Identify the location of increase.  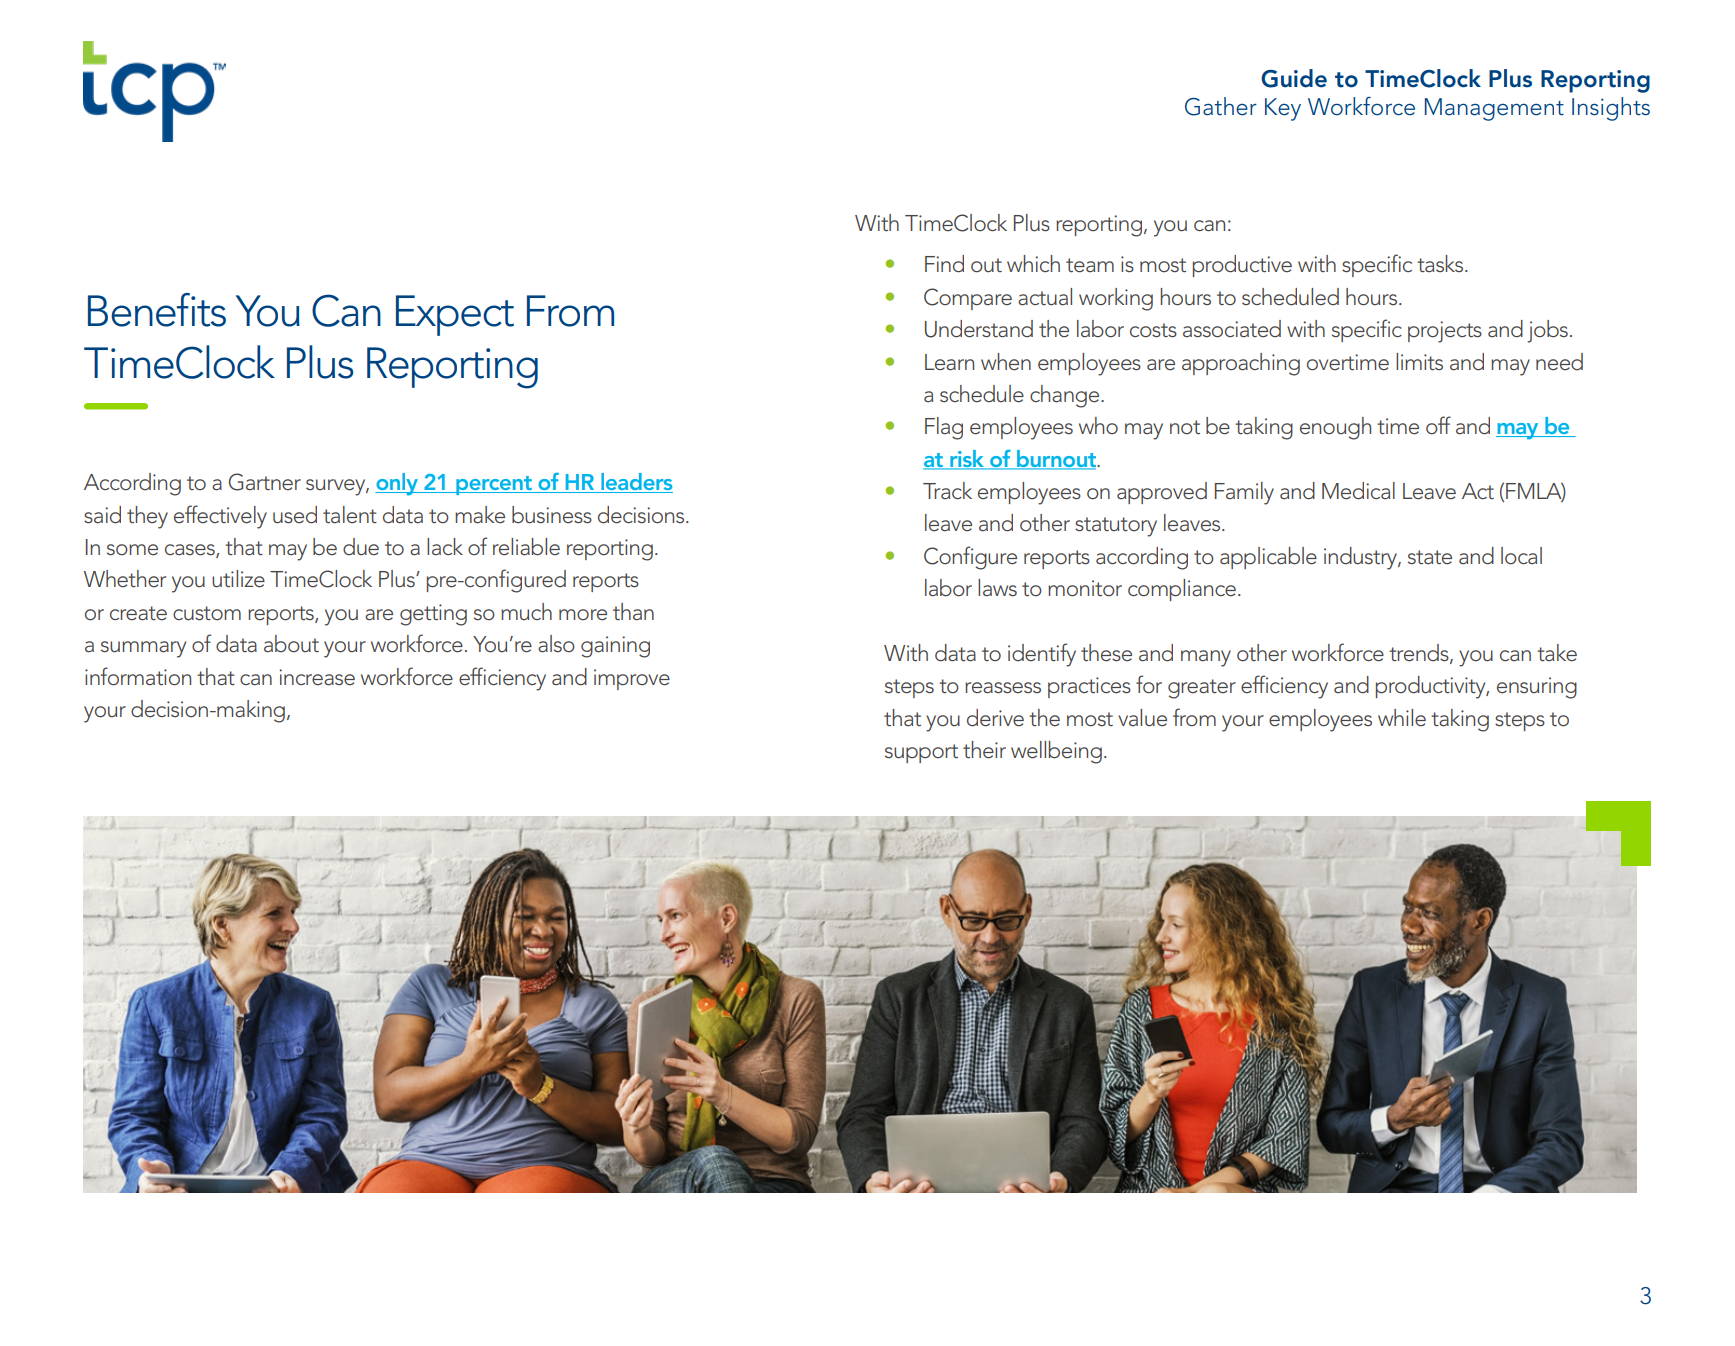
(317, 677).
